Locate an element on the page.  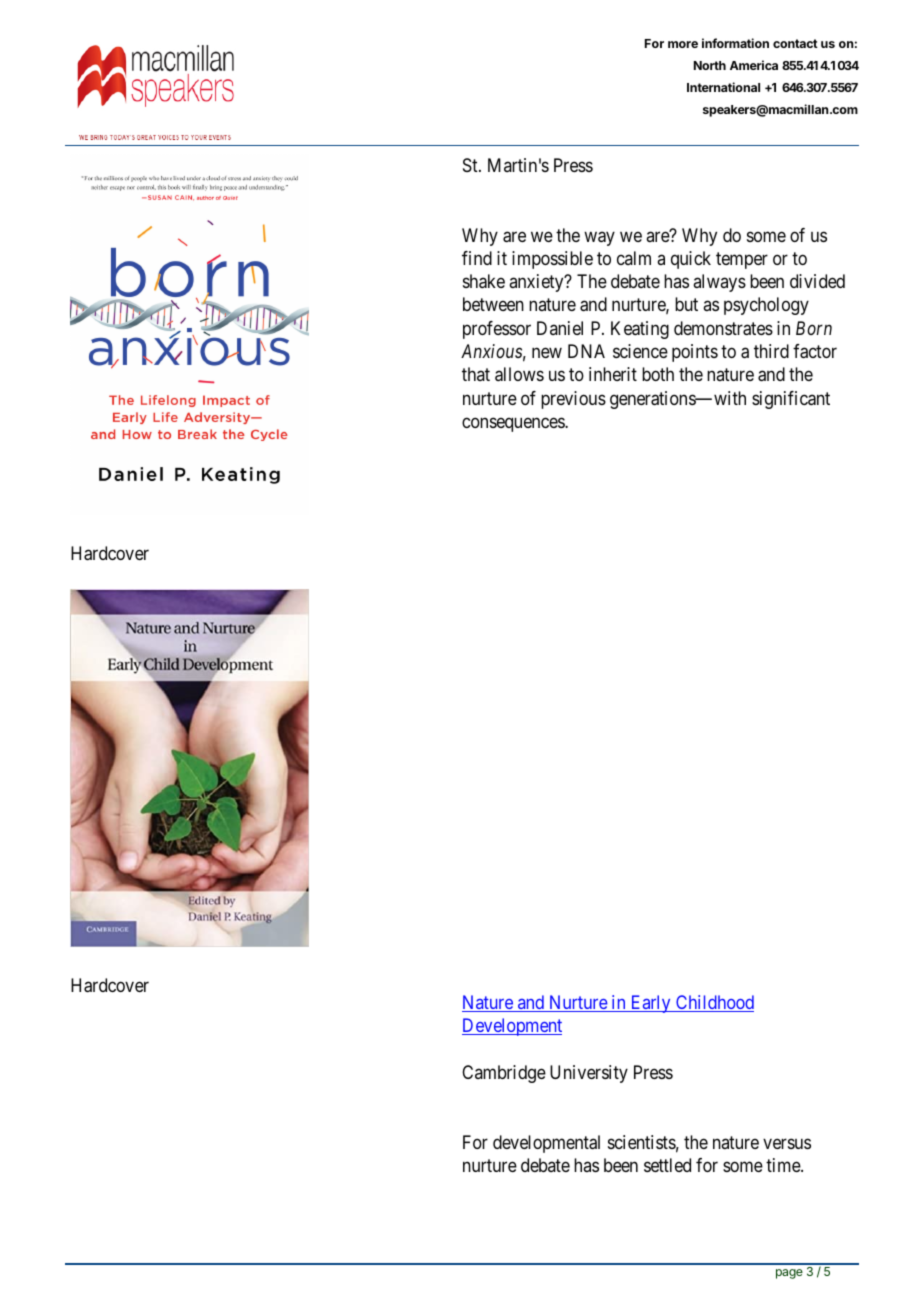
impossible is located at coordinates (552, 260).
